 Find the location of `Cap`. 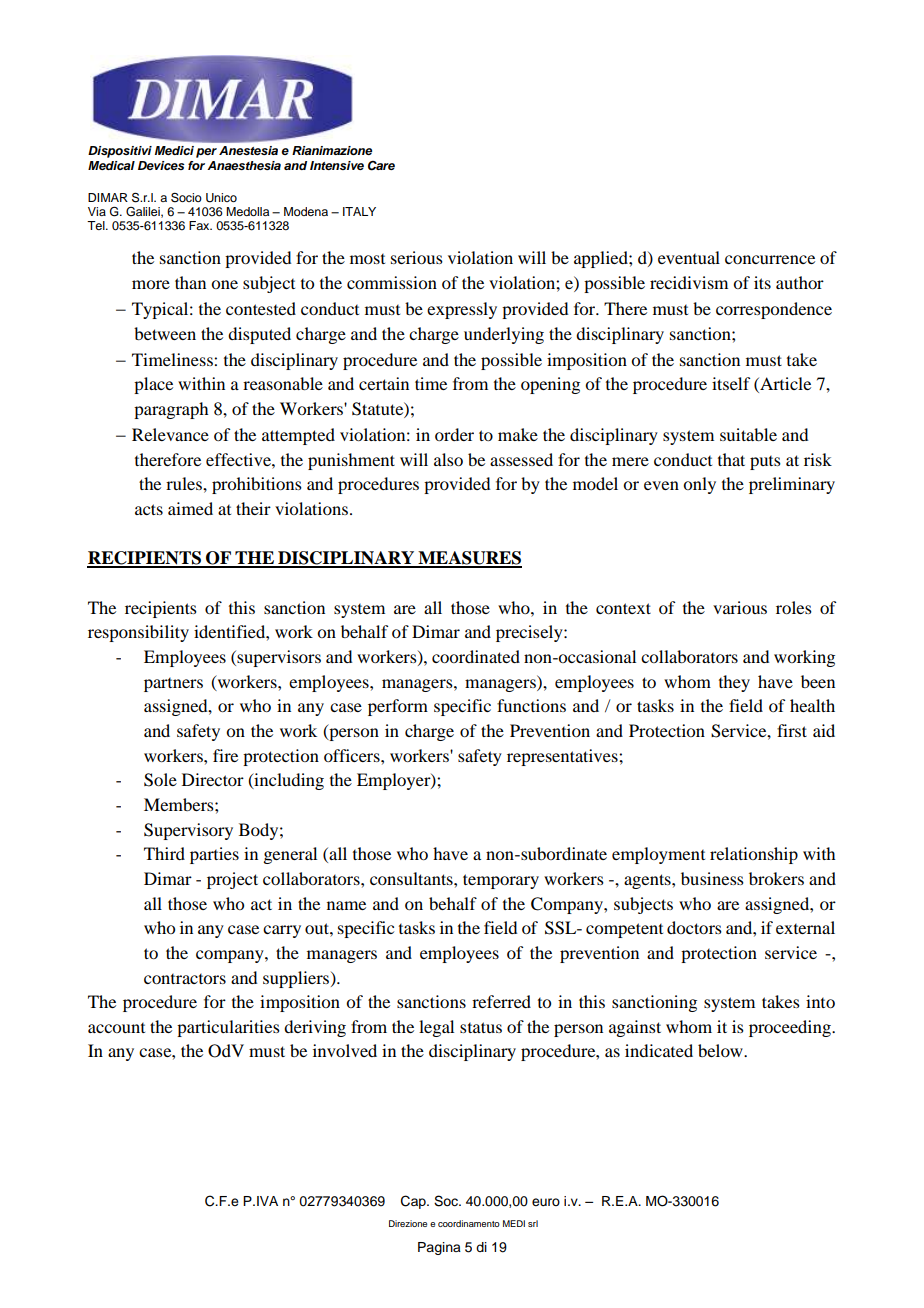

Cap is located at coordinates (414, 1202).
